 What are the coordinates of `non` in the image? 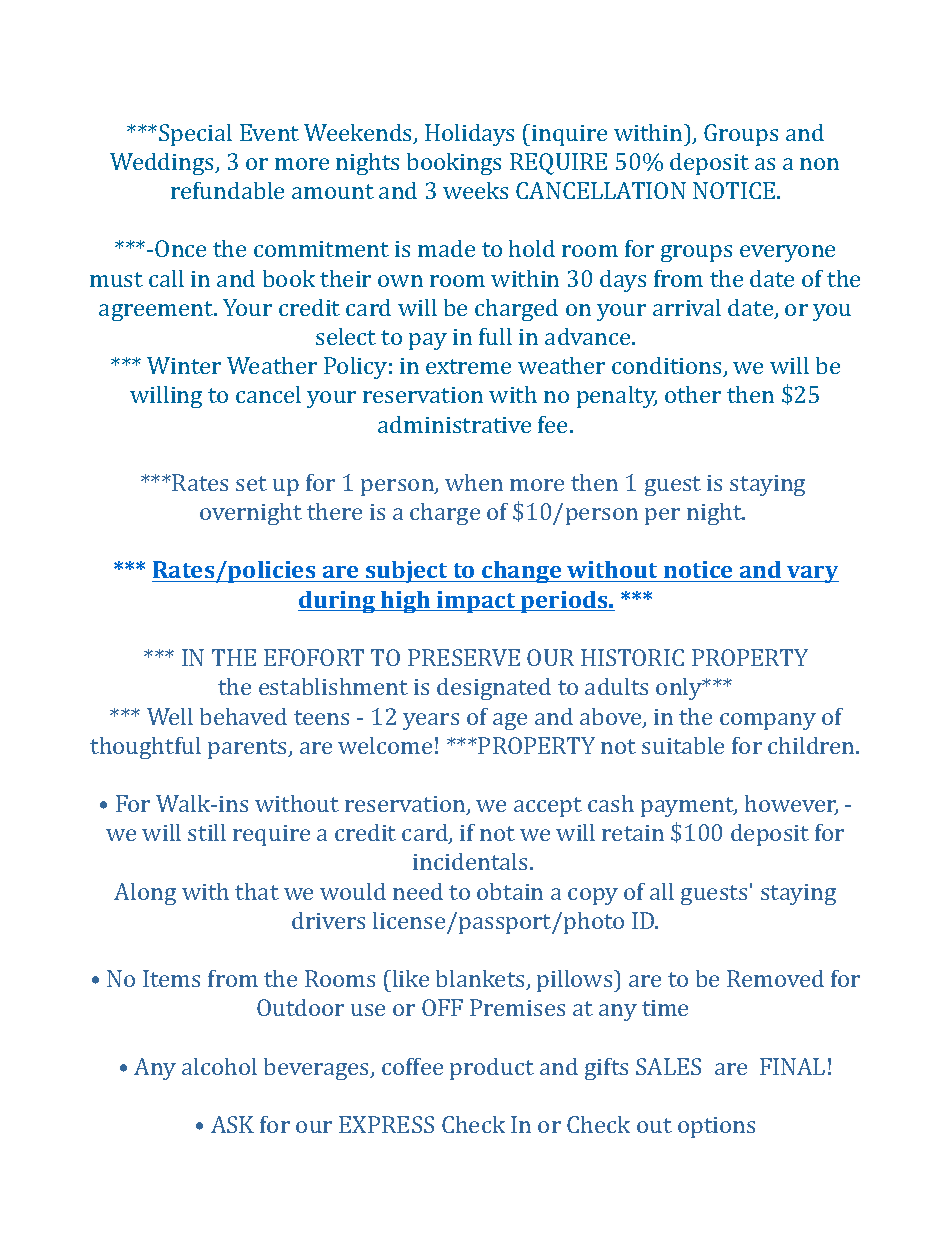 It's located at (819, 164).
